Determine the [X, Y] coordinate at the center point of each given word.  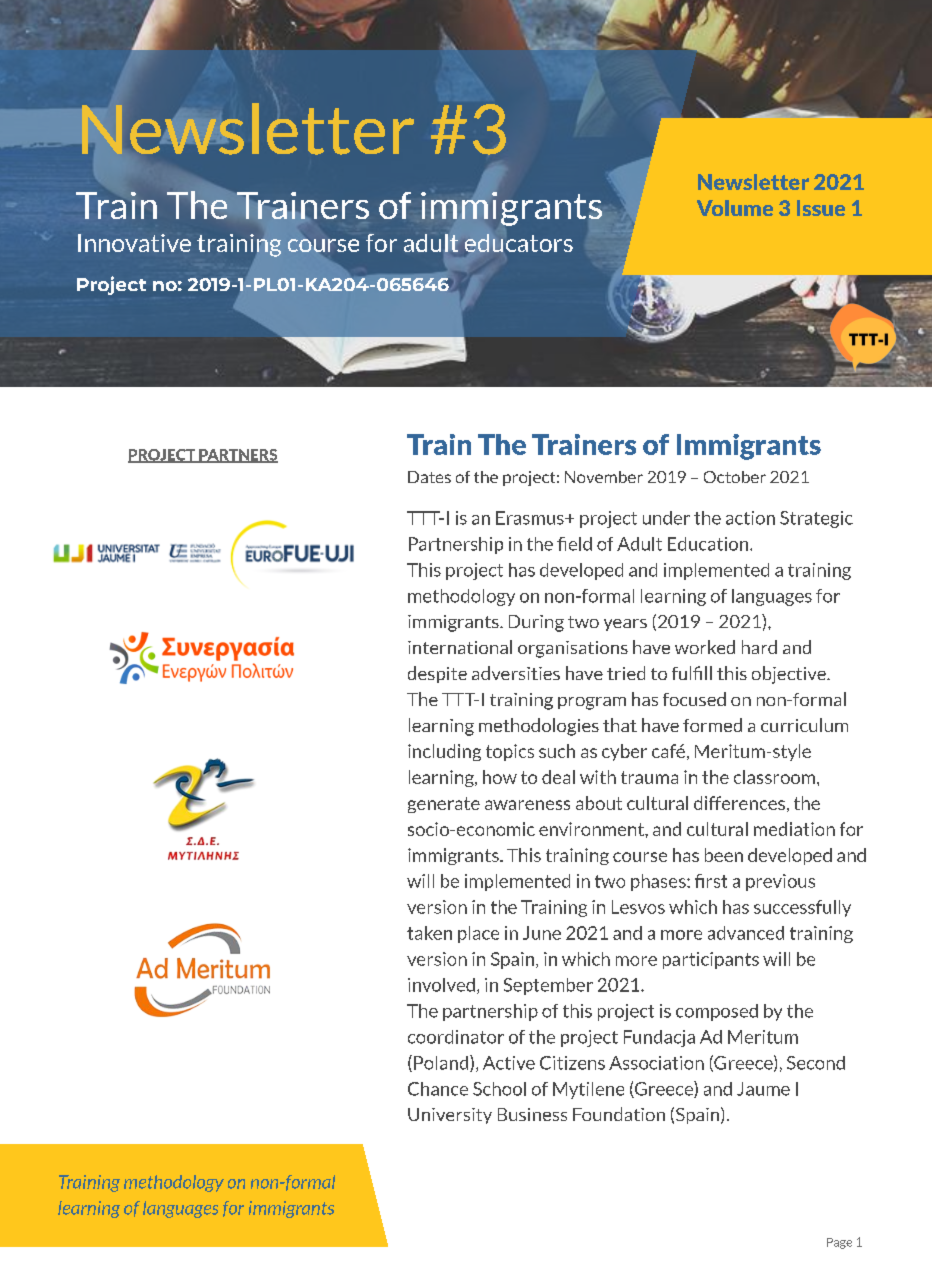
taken [429, 933]
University [450, 1116]
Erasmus [531, 518]
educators [519, 243]
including [444, 752]
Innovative [134, 243]
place [478, 934]
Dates [429, 477]
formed [712, 725]
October [735, 477]
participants [711, 960]
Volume [735, 208]
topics [510, 752]
